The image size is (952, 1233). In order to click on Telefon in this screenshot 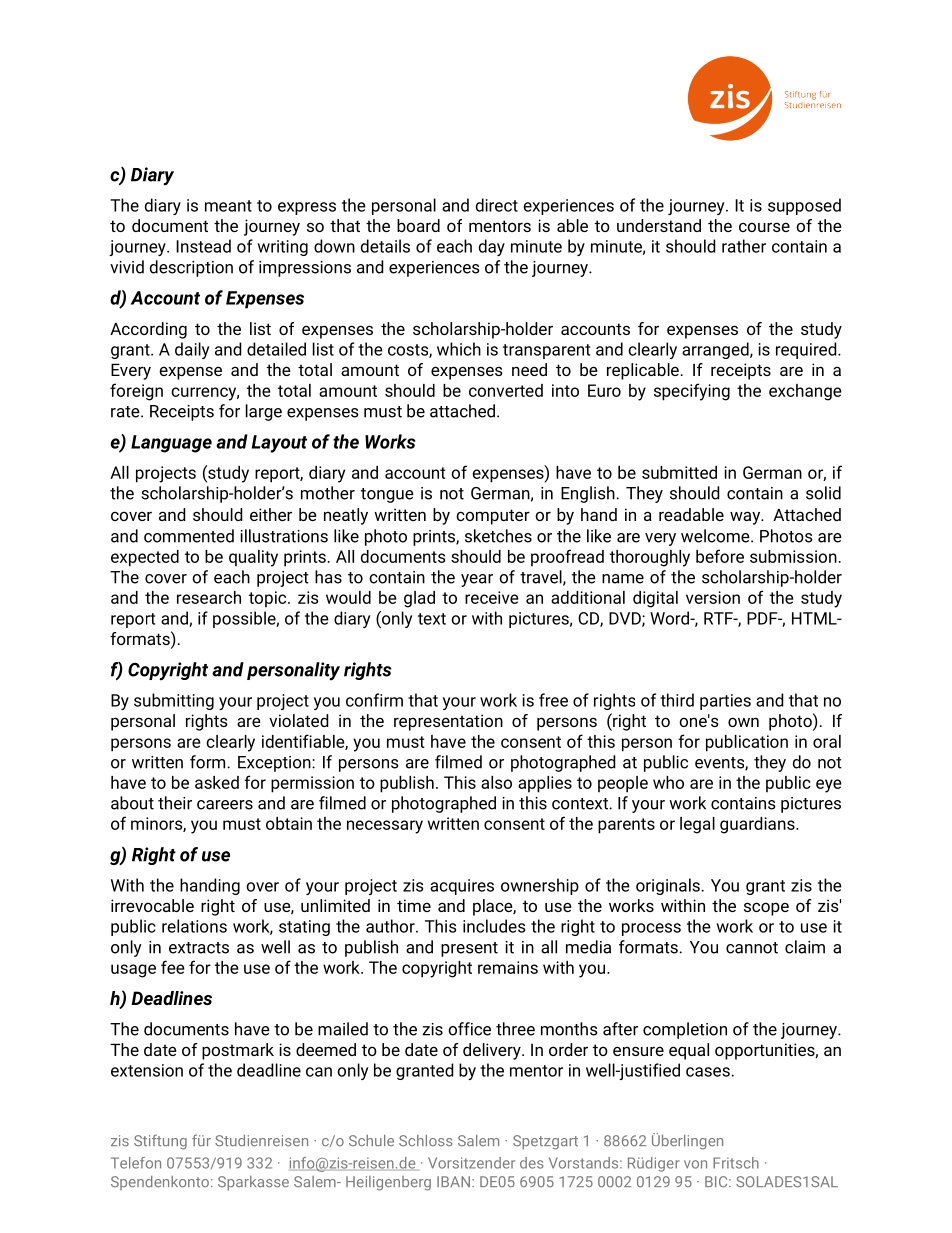, I will do `click(136, 1163)`.
